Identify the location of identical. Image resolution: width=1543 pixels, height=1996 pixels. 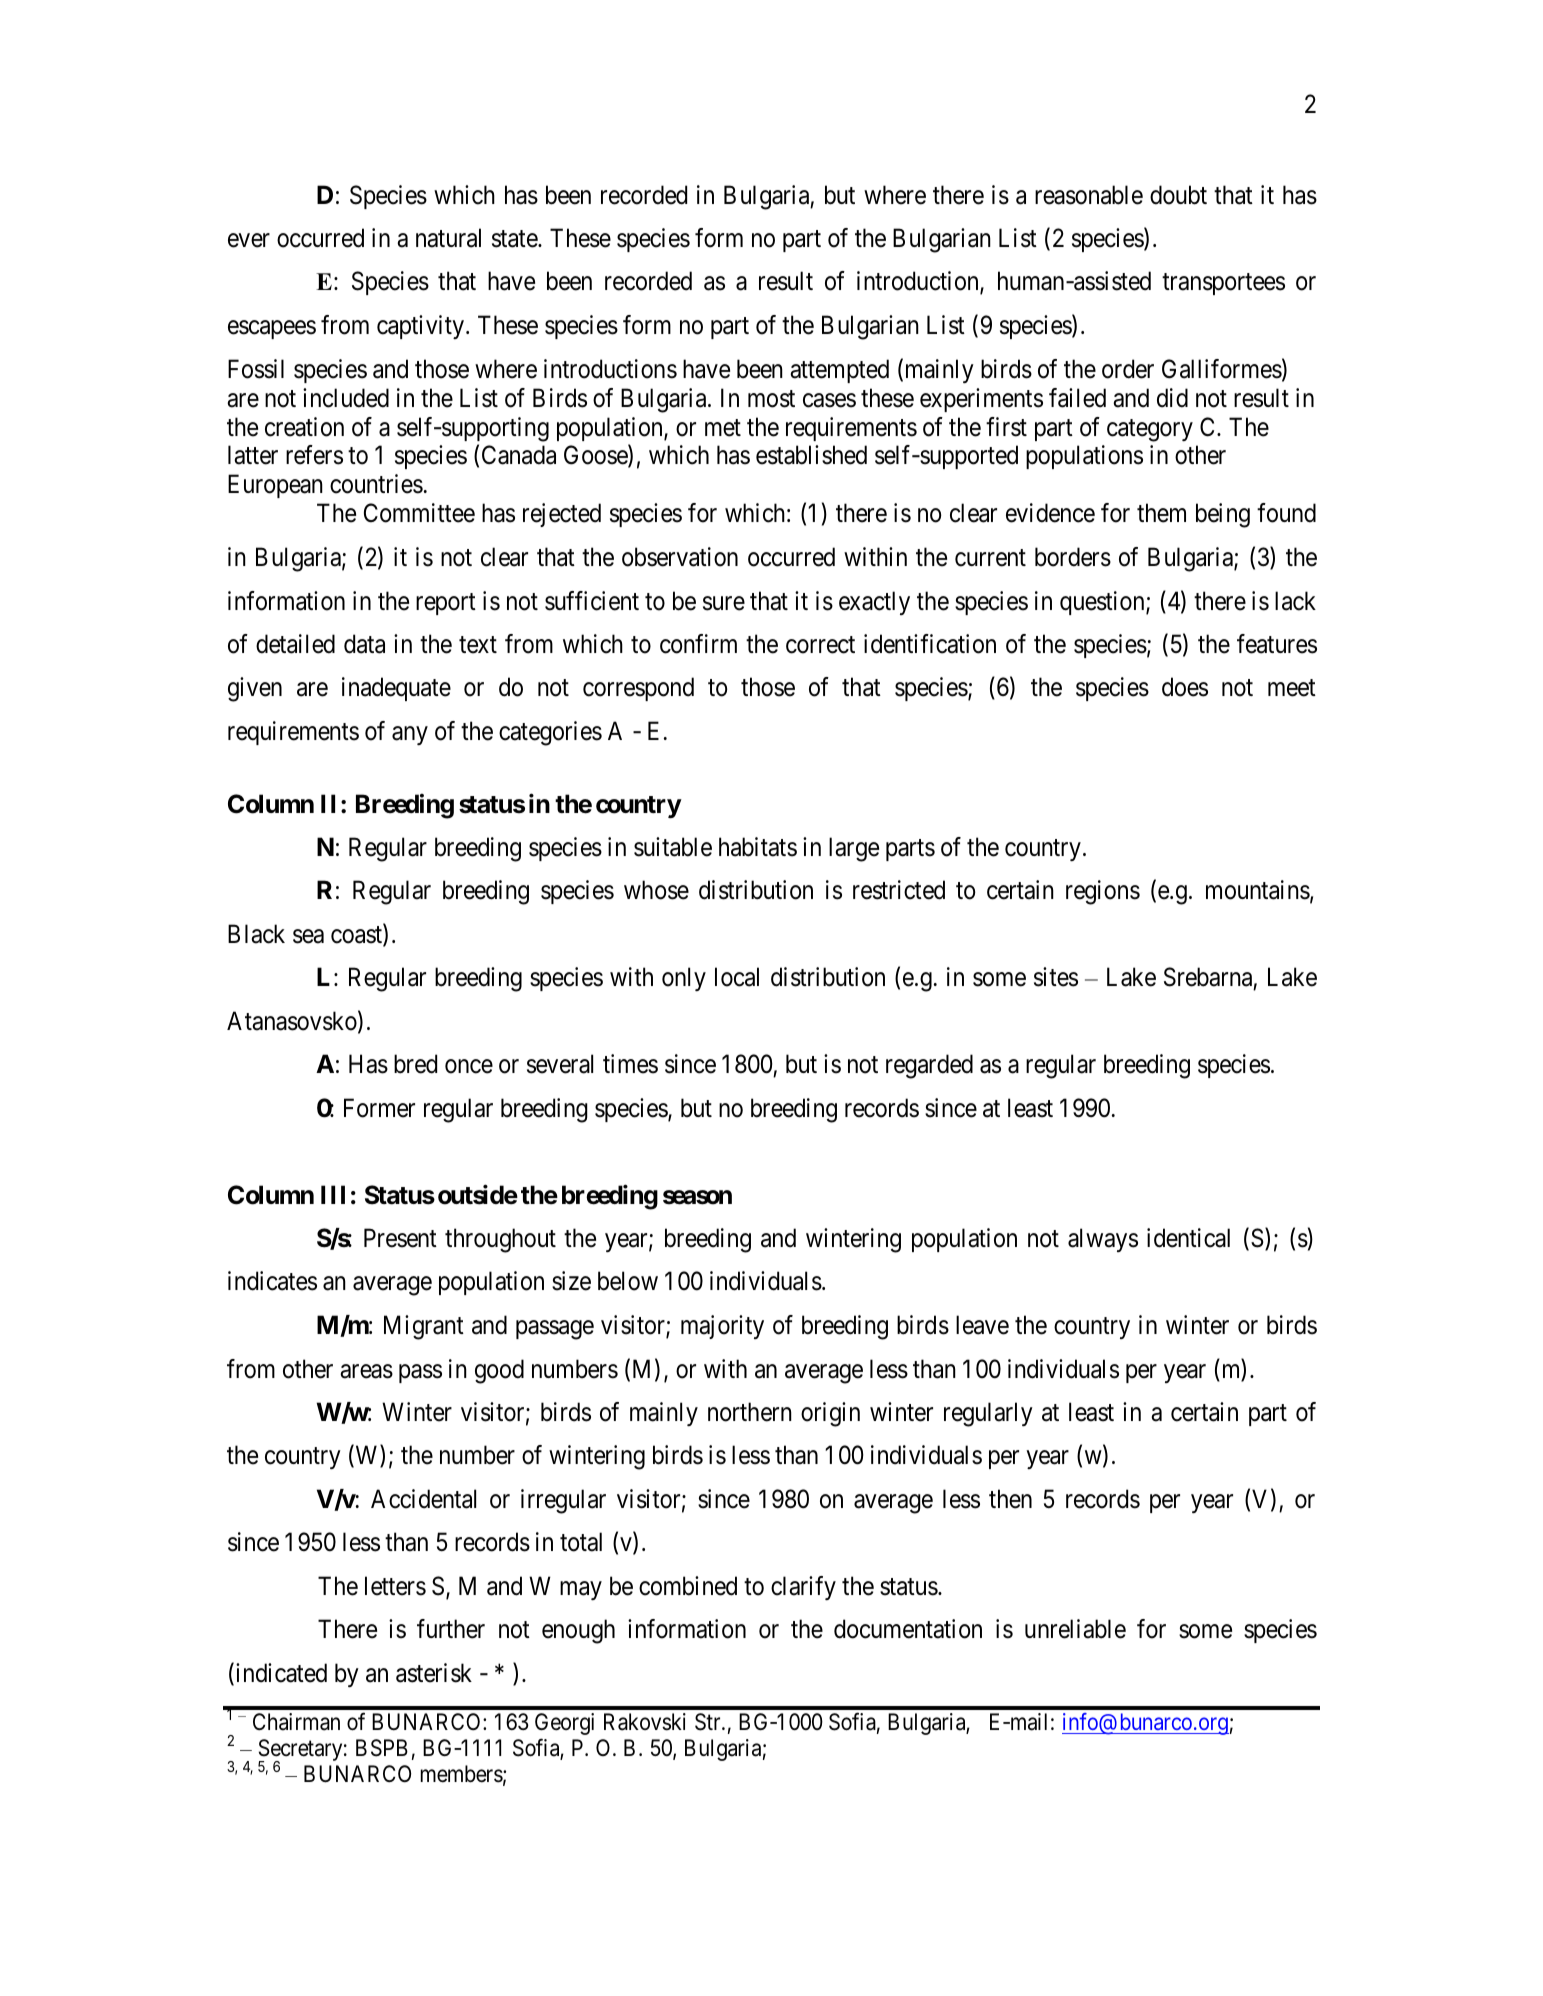
(1188, 1238).
